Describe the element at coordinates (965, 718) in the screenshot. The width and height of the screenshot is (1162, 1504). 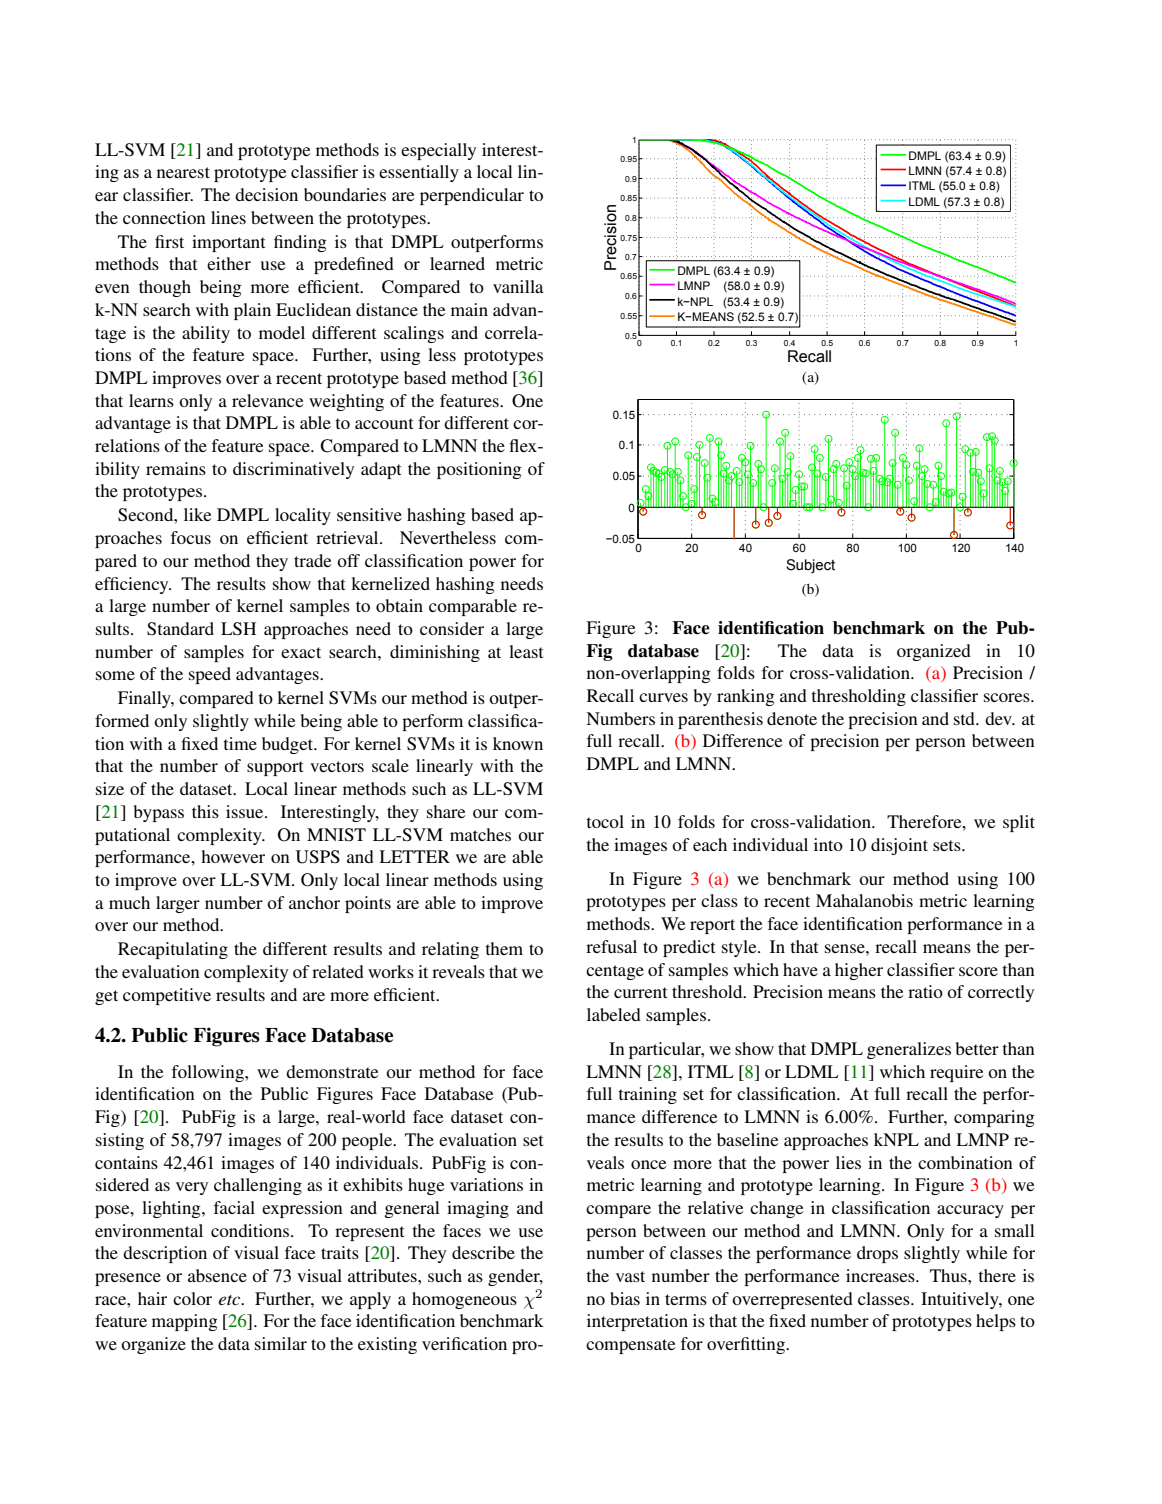
I see `std` at that location.
